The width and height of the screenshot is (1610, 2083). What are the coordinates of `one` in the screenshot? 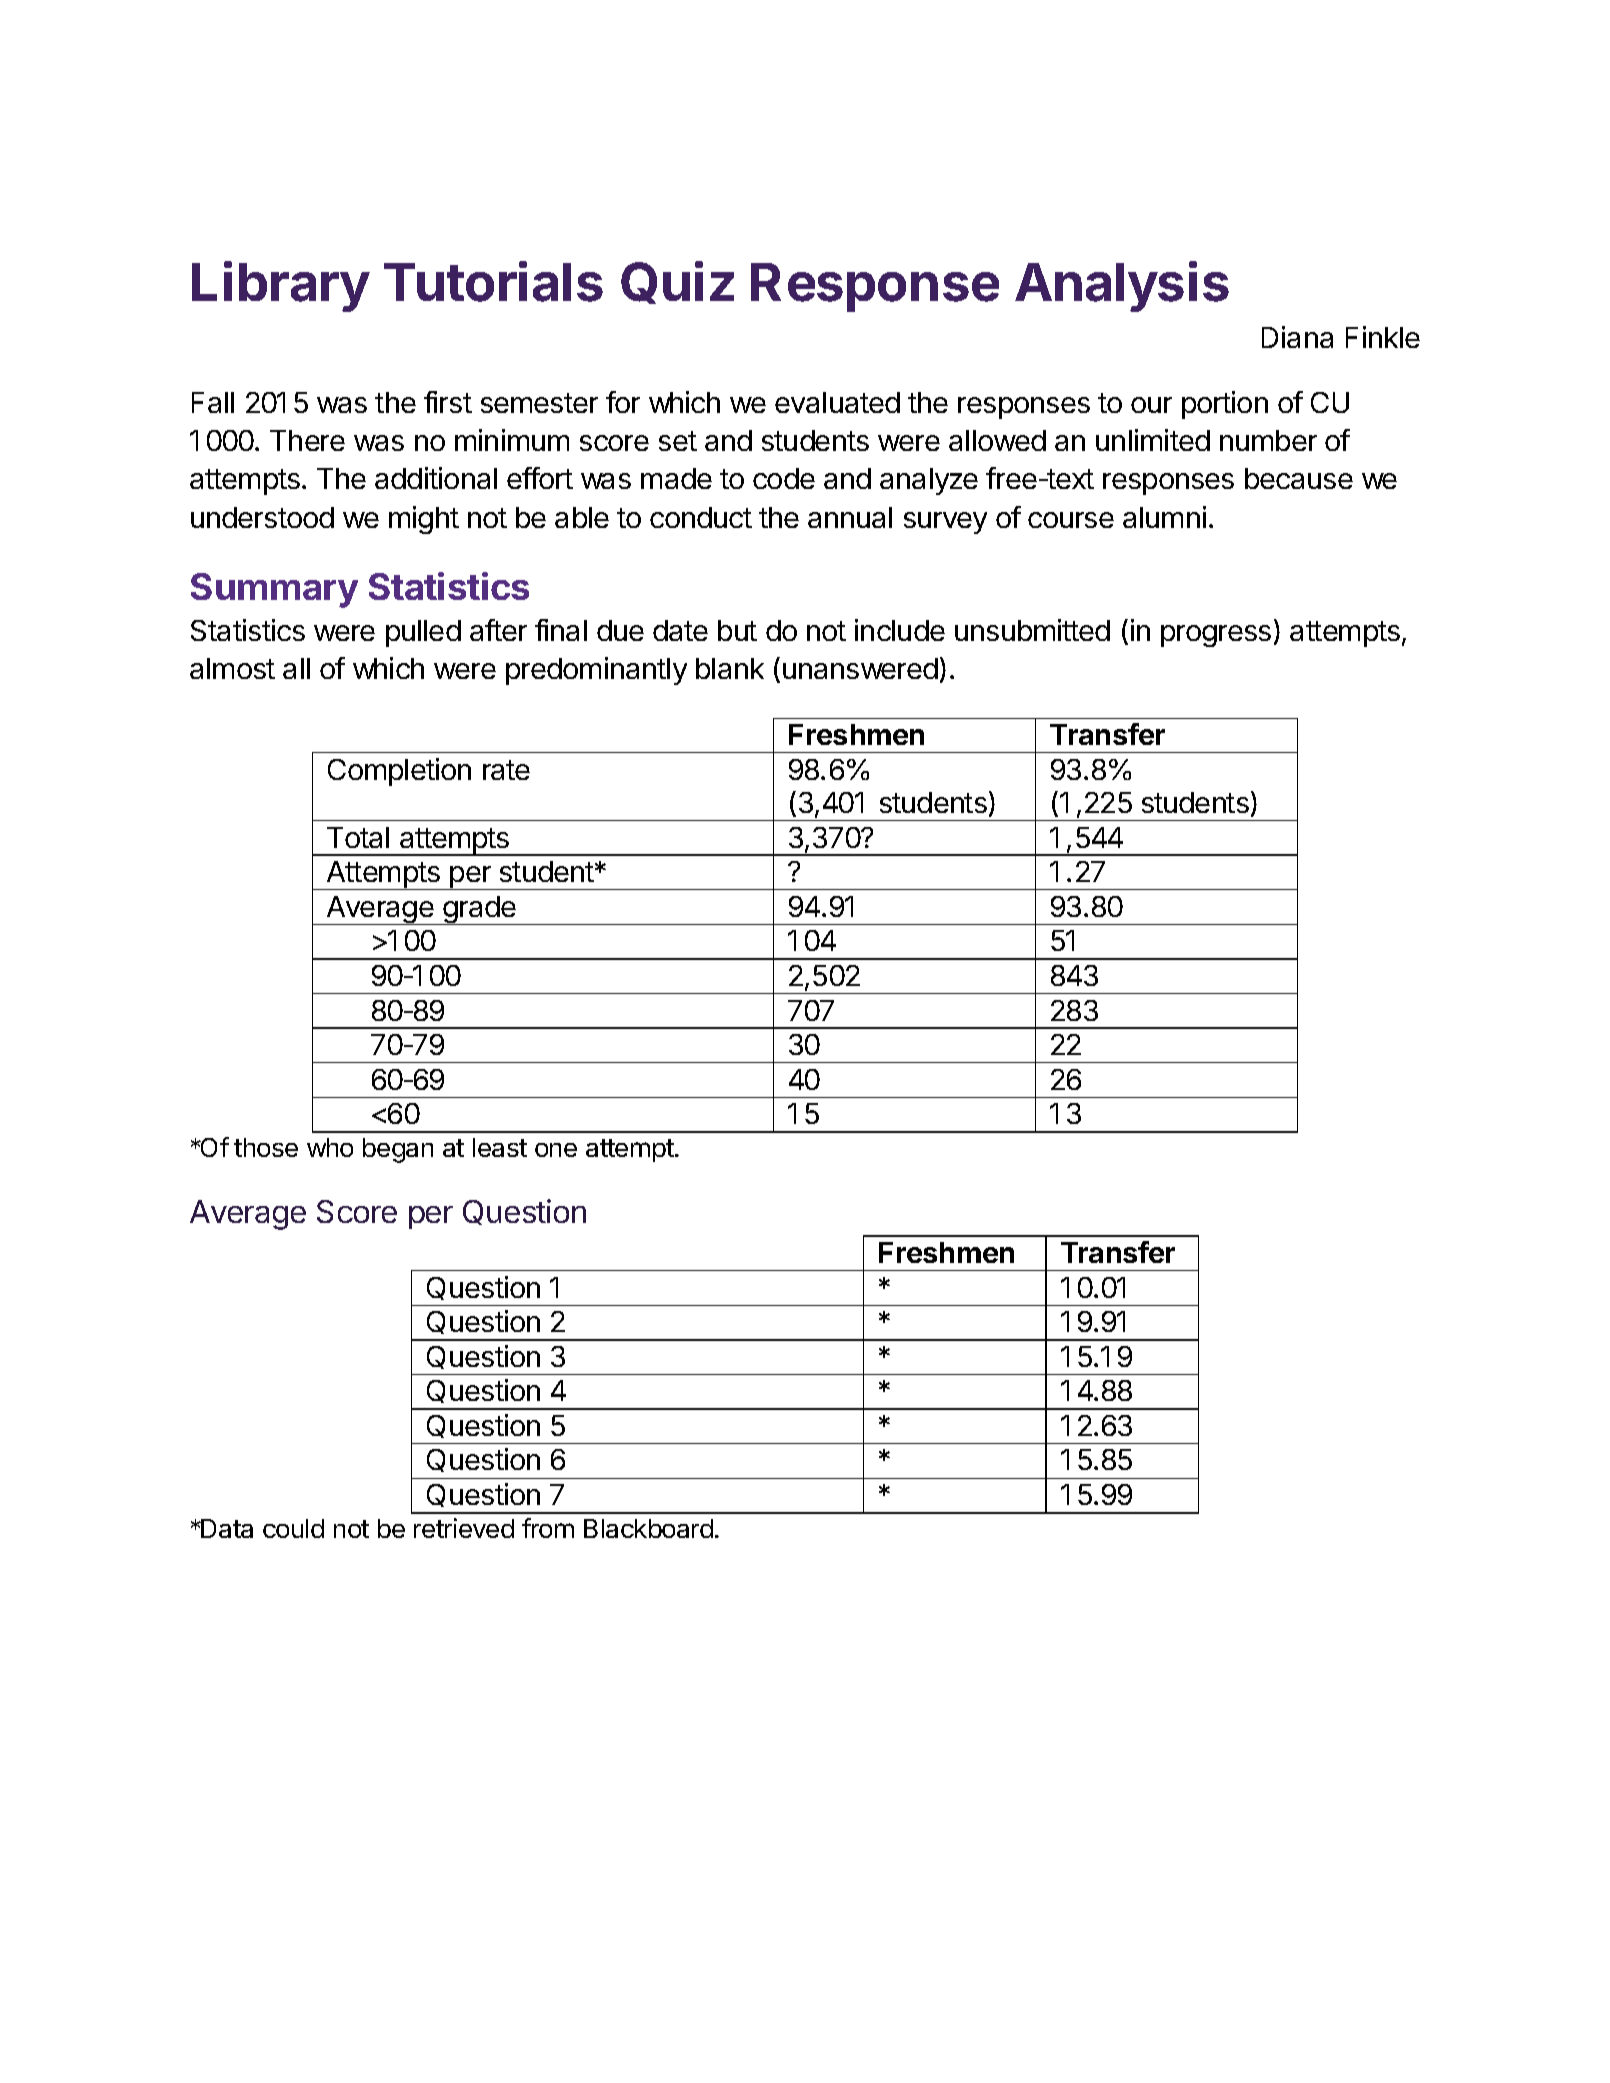 It's located at (556, 1150).
